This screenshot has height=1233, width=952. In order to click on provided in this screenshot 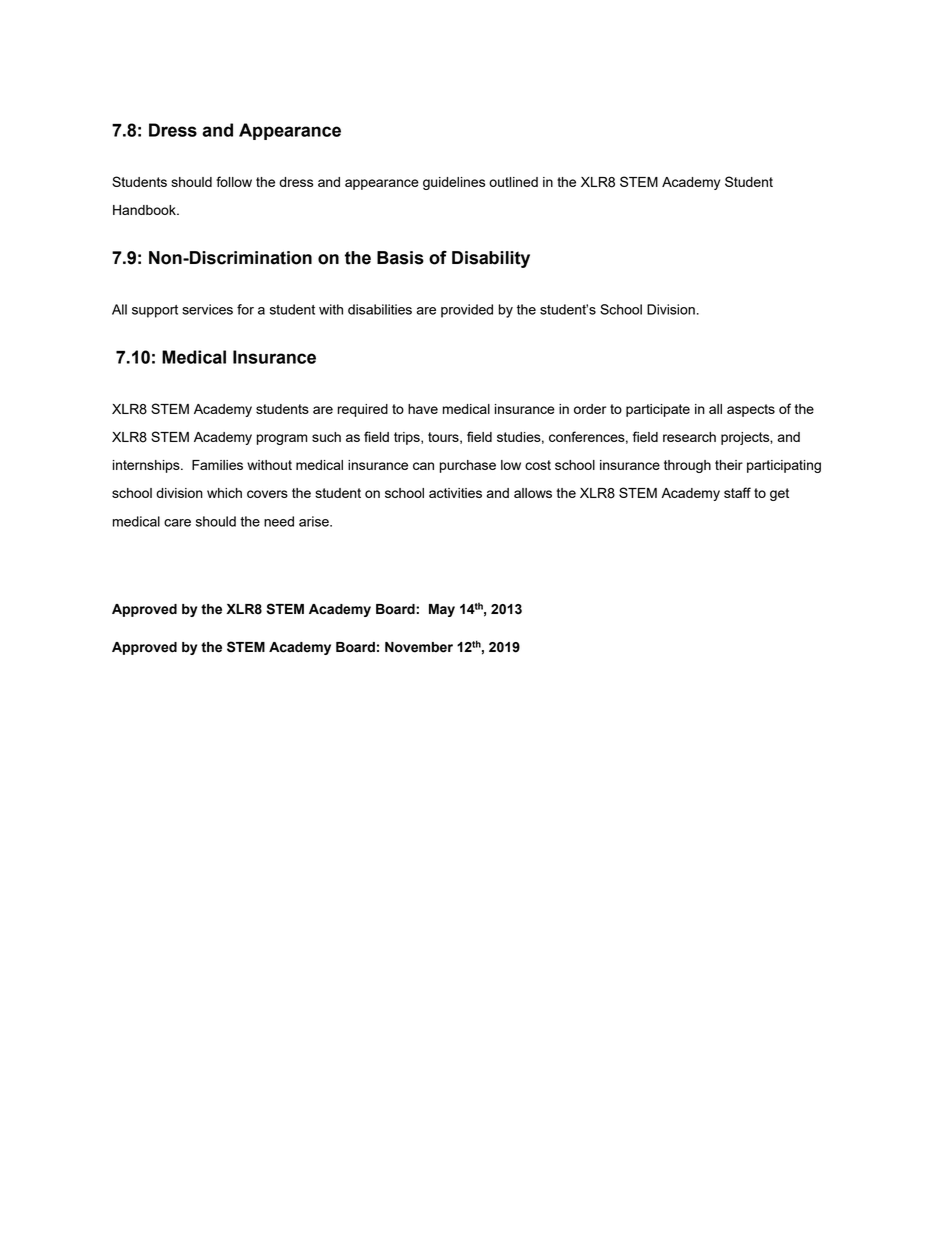, I will do `click(467, 311)`.
